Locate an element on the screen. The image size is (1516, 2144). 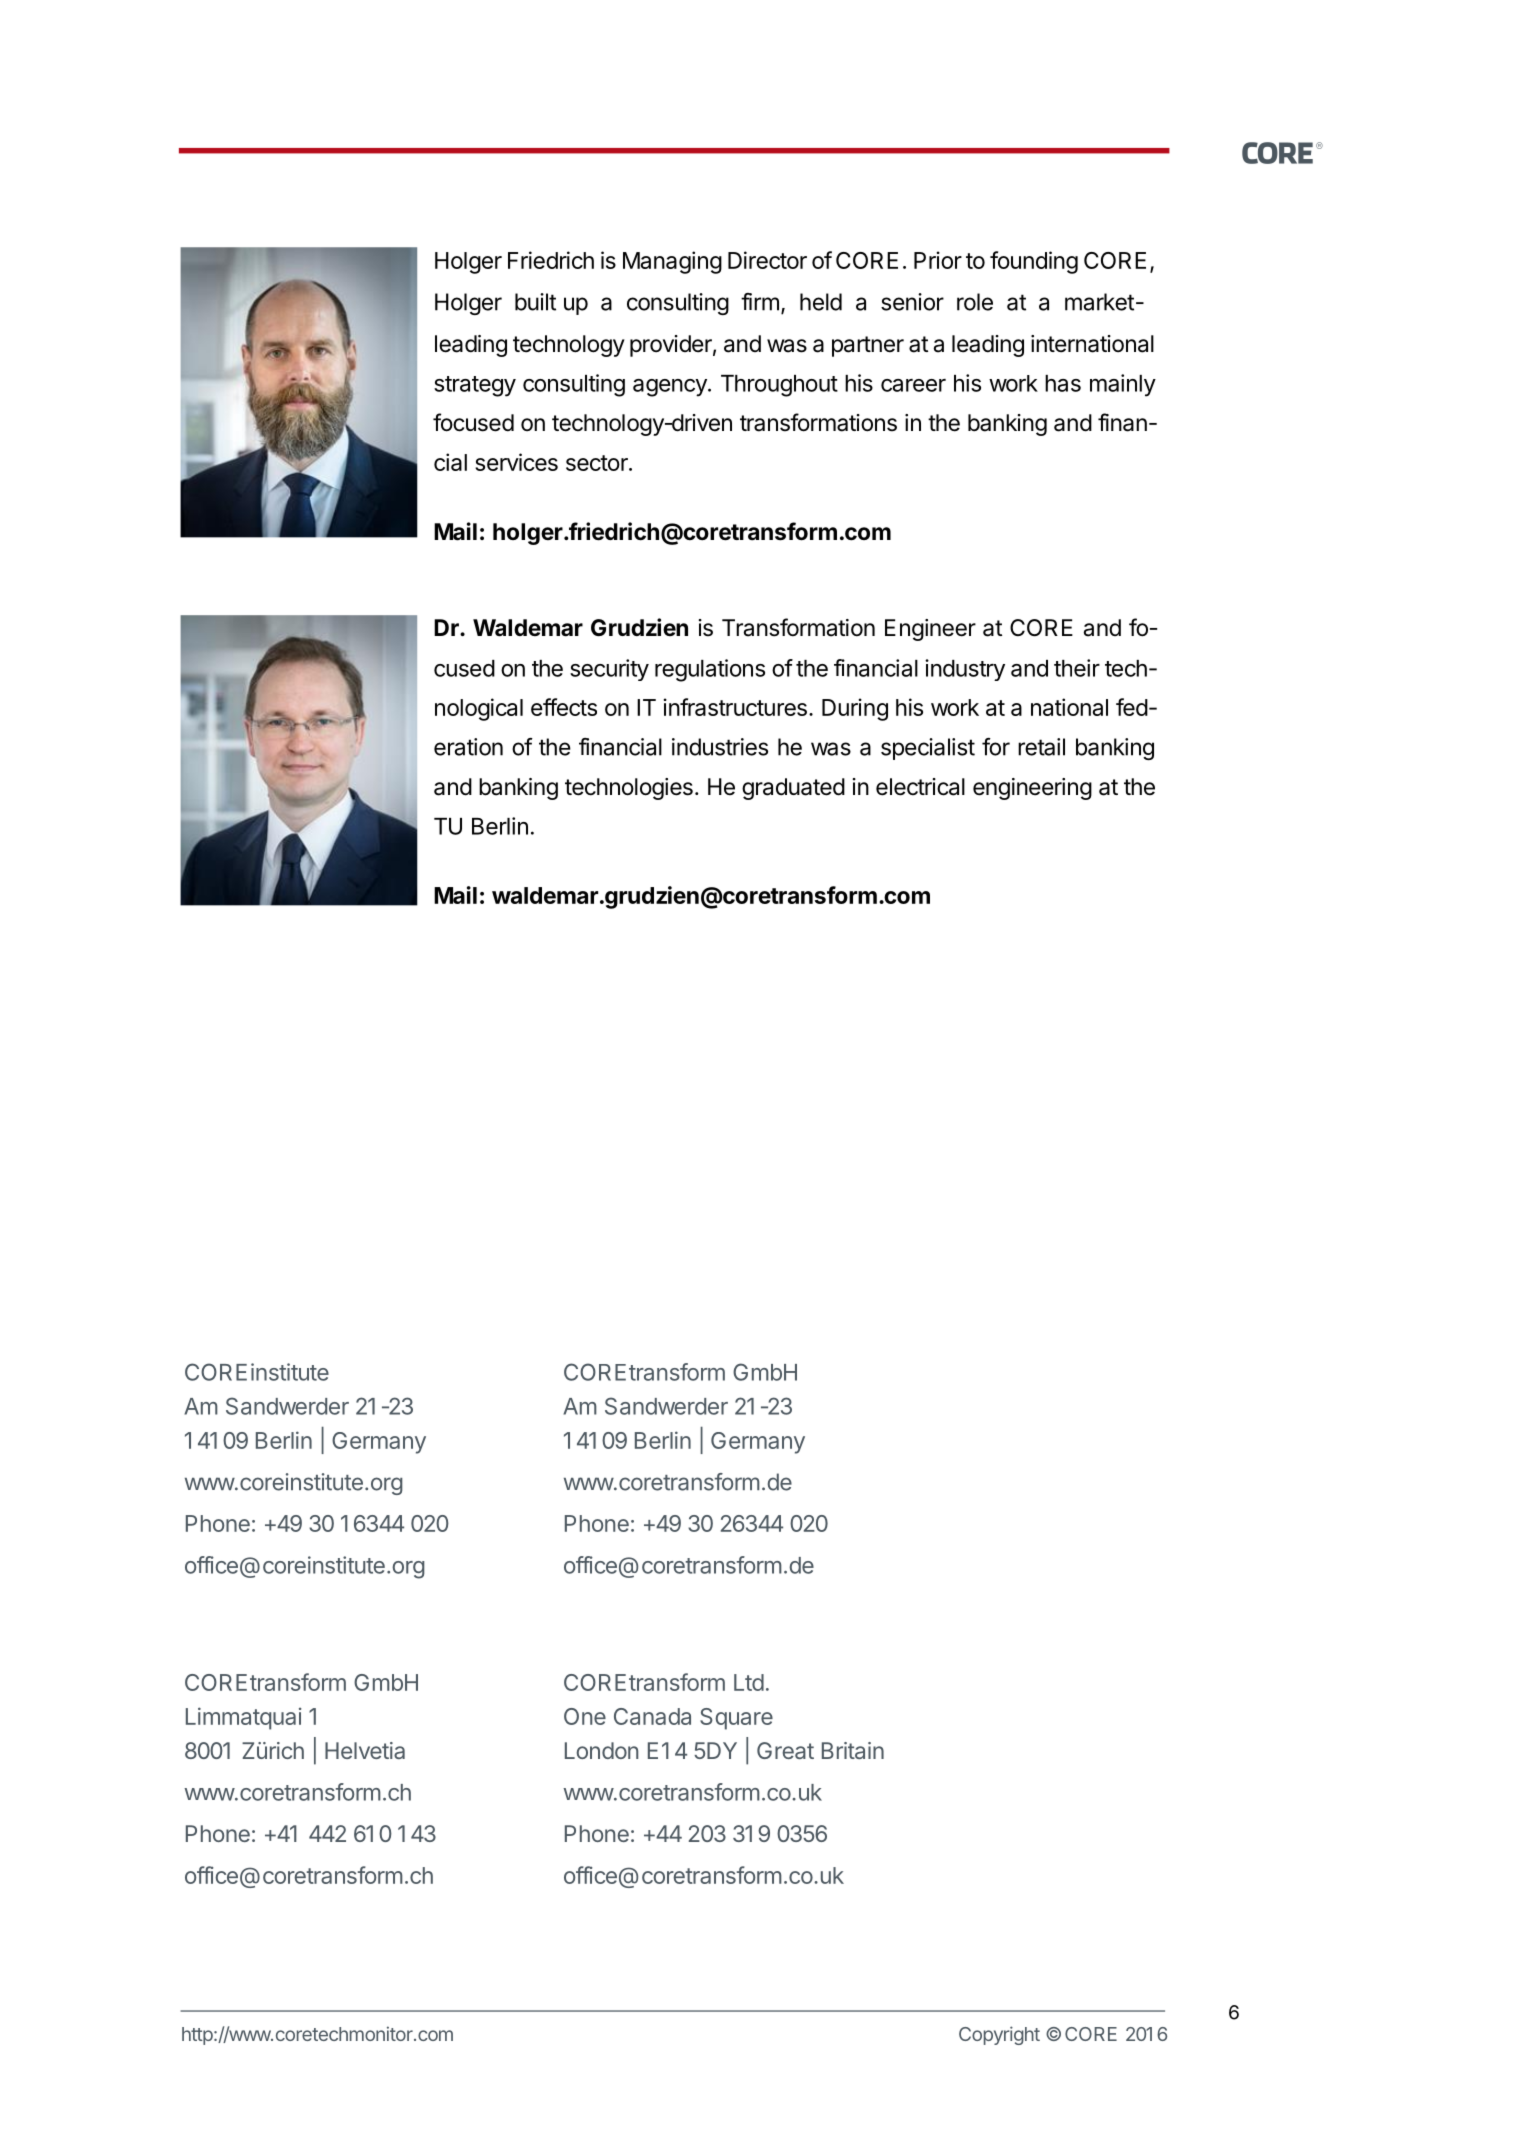
retail is located at coordinates (1041, 747).
